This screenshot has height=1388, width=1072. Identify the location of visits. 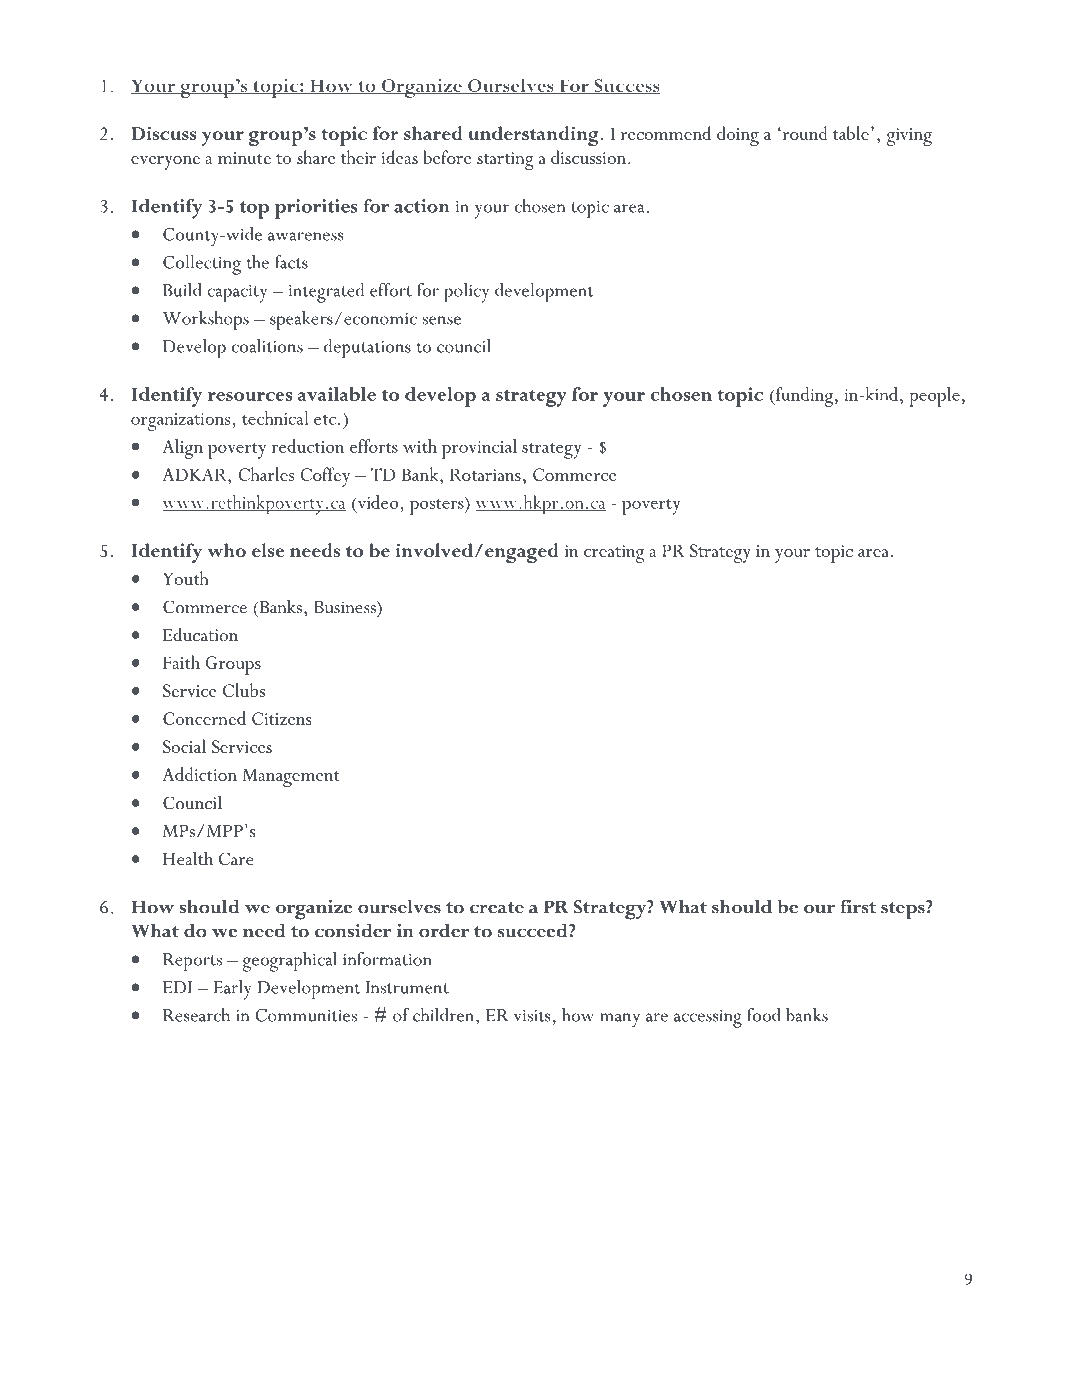
(532, 1016).
